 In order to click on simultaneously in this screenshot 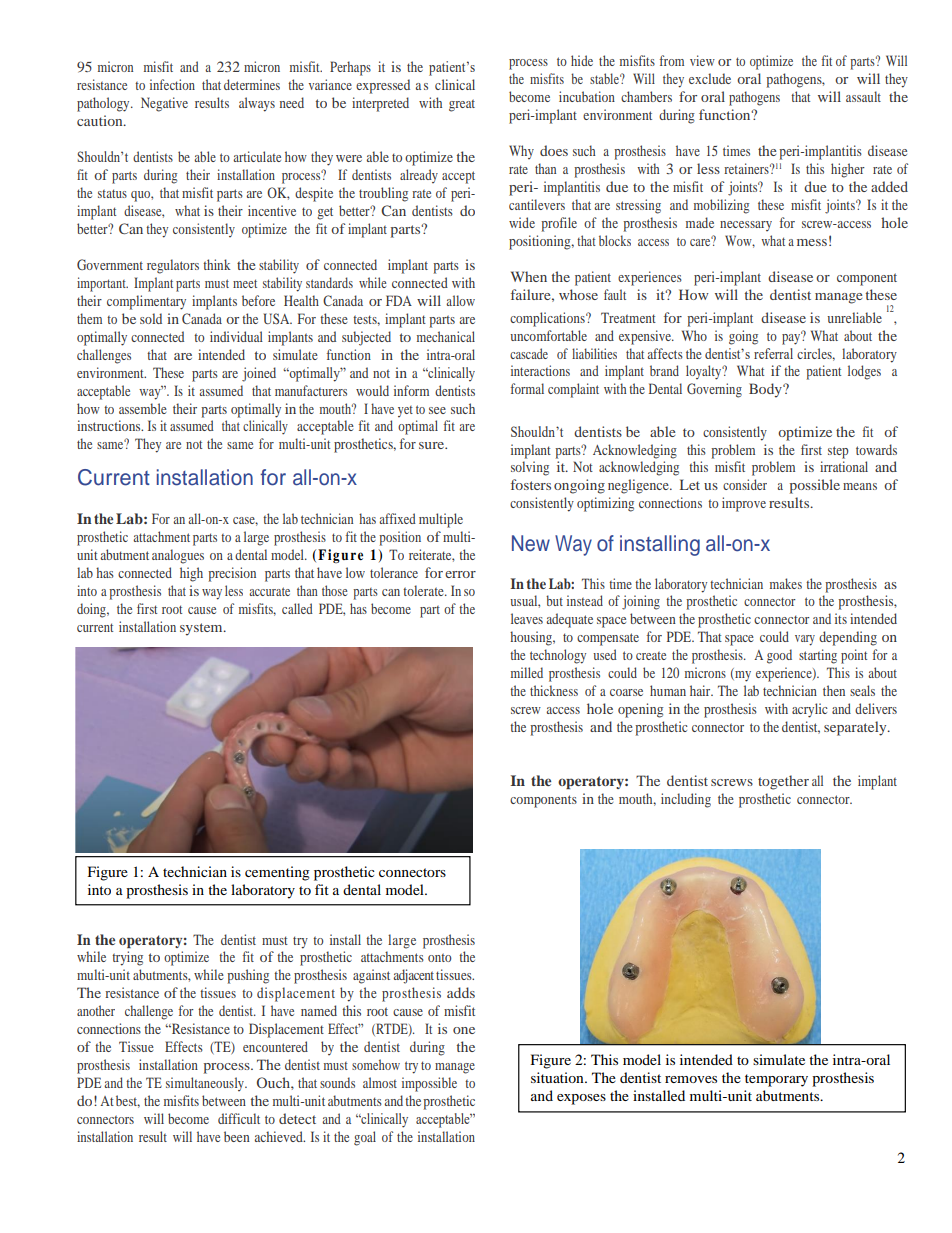, I will do `click(206, 1084)`.
